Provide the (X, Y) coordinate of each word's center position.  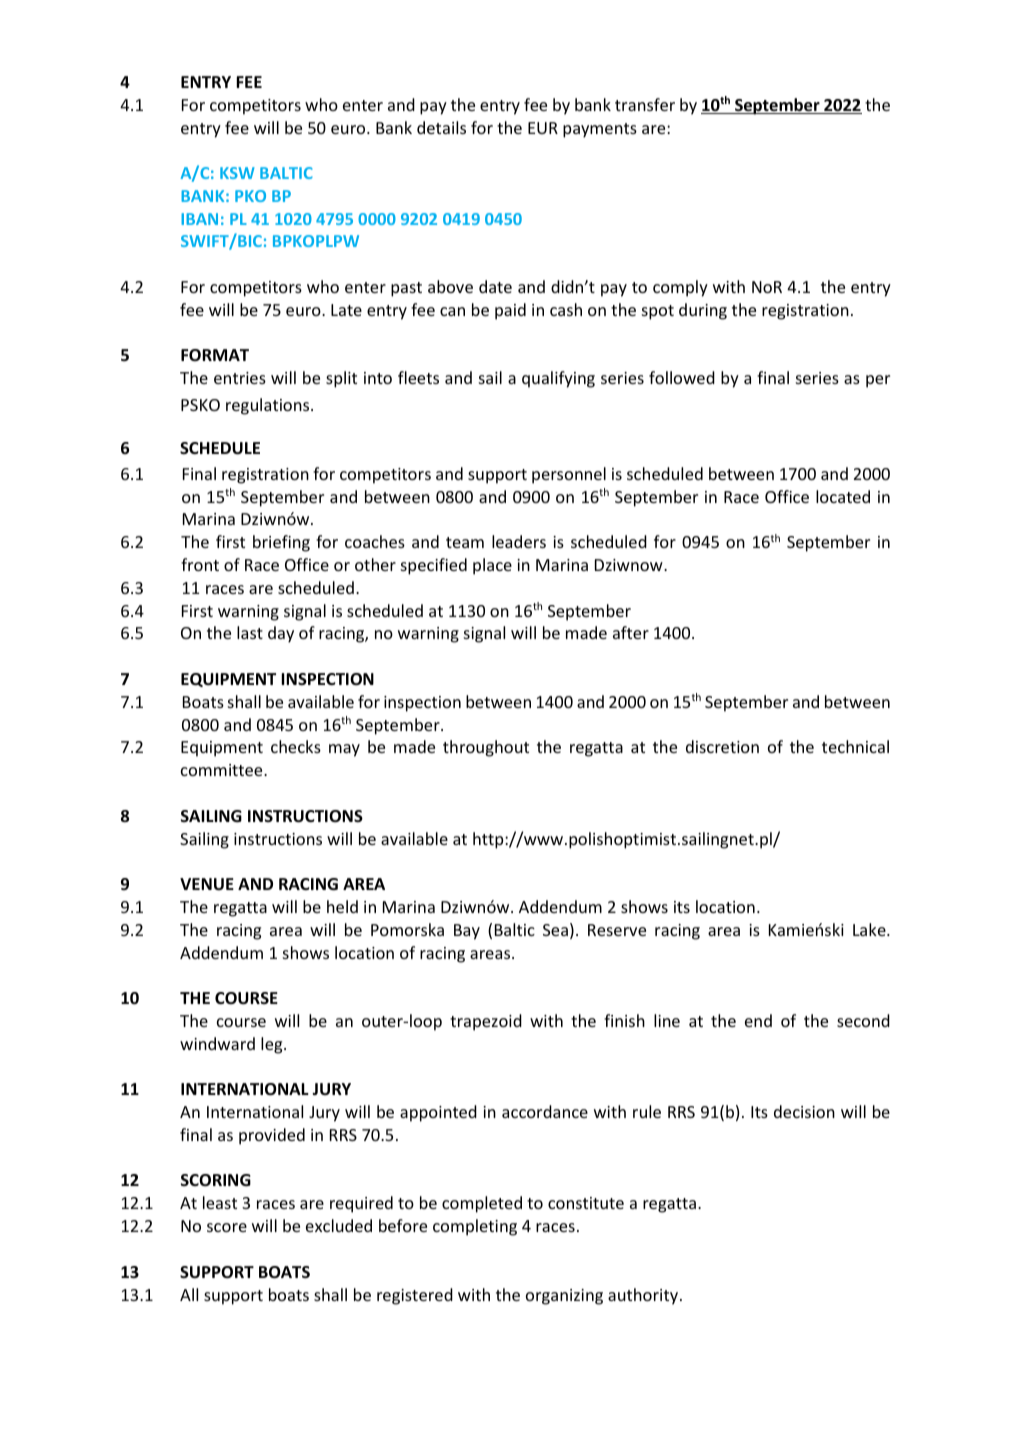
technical (855, 746)
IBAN (199, 219)
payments (600, 130)
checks (296, 746)
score (227, 1227)
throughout (486, 748)
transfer (645, 104)
